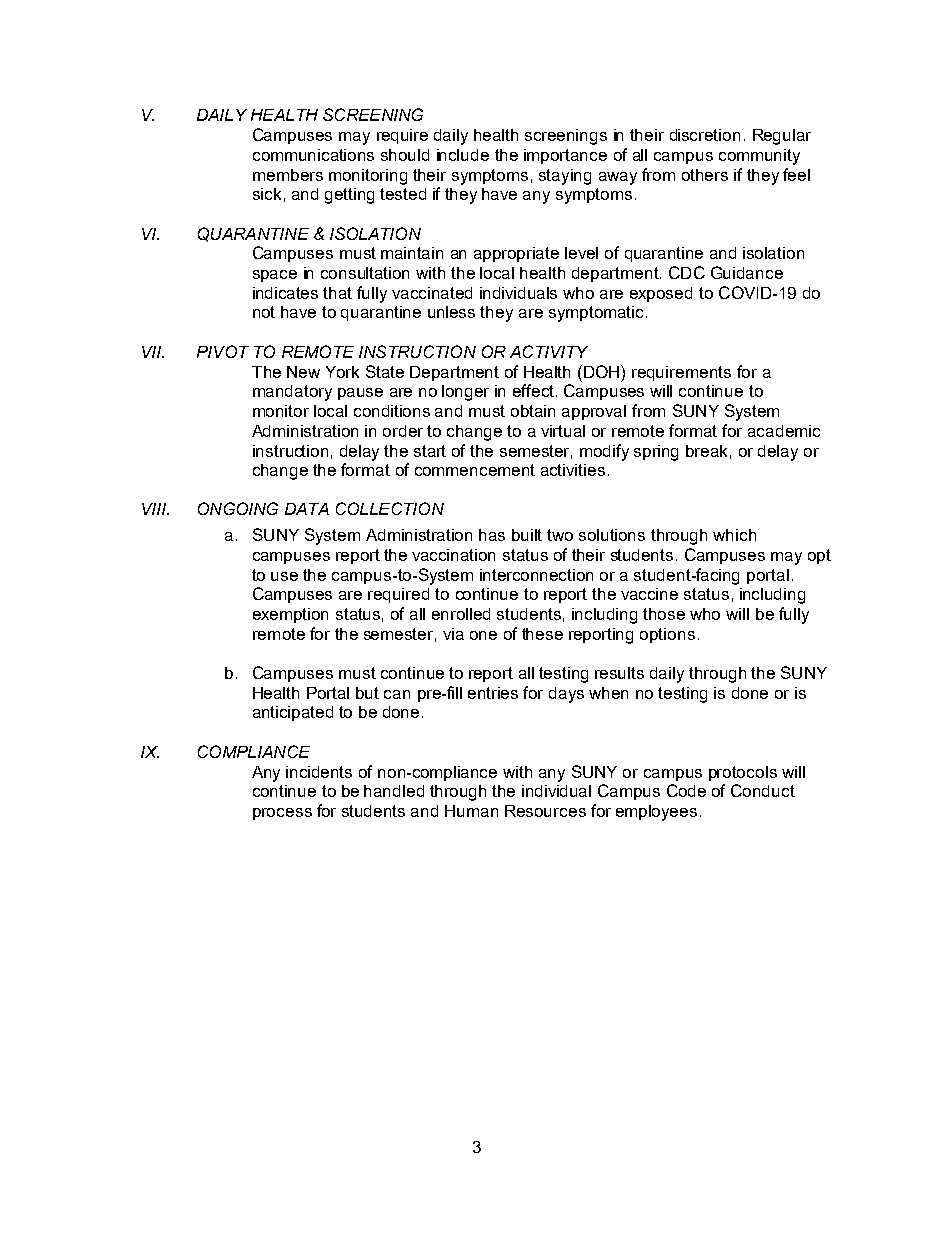 The width and height of the page is (952, 1233). I want to click on others, so click(705, 175).
